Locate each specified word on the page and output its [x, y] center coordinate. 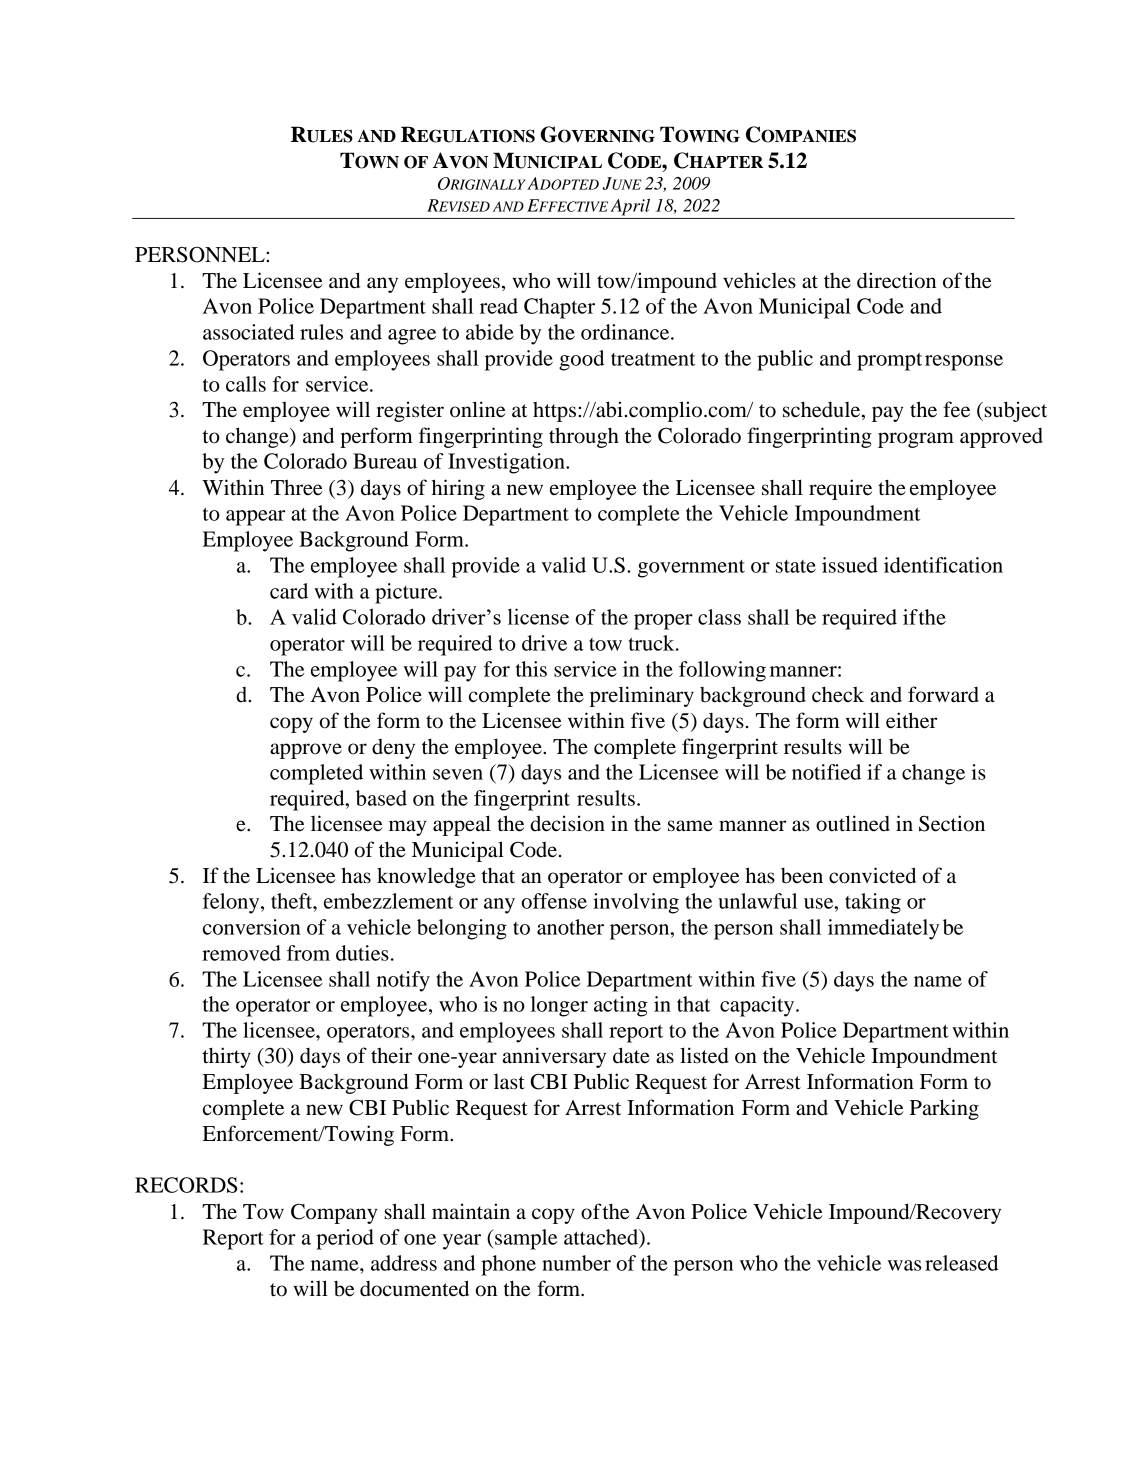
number [576, 1263]
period [345, 1239]
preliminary [642, 696]
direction [896, 280]
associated [248, 332]
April [630, 207]
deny [393, 749]
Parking [944, 1109]
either [911, 720]
